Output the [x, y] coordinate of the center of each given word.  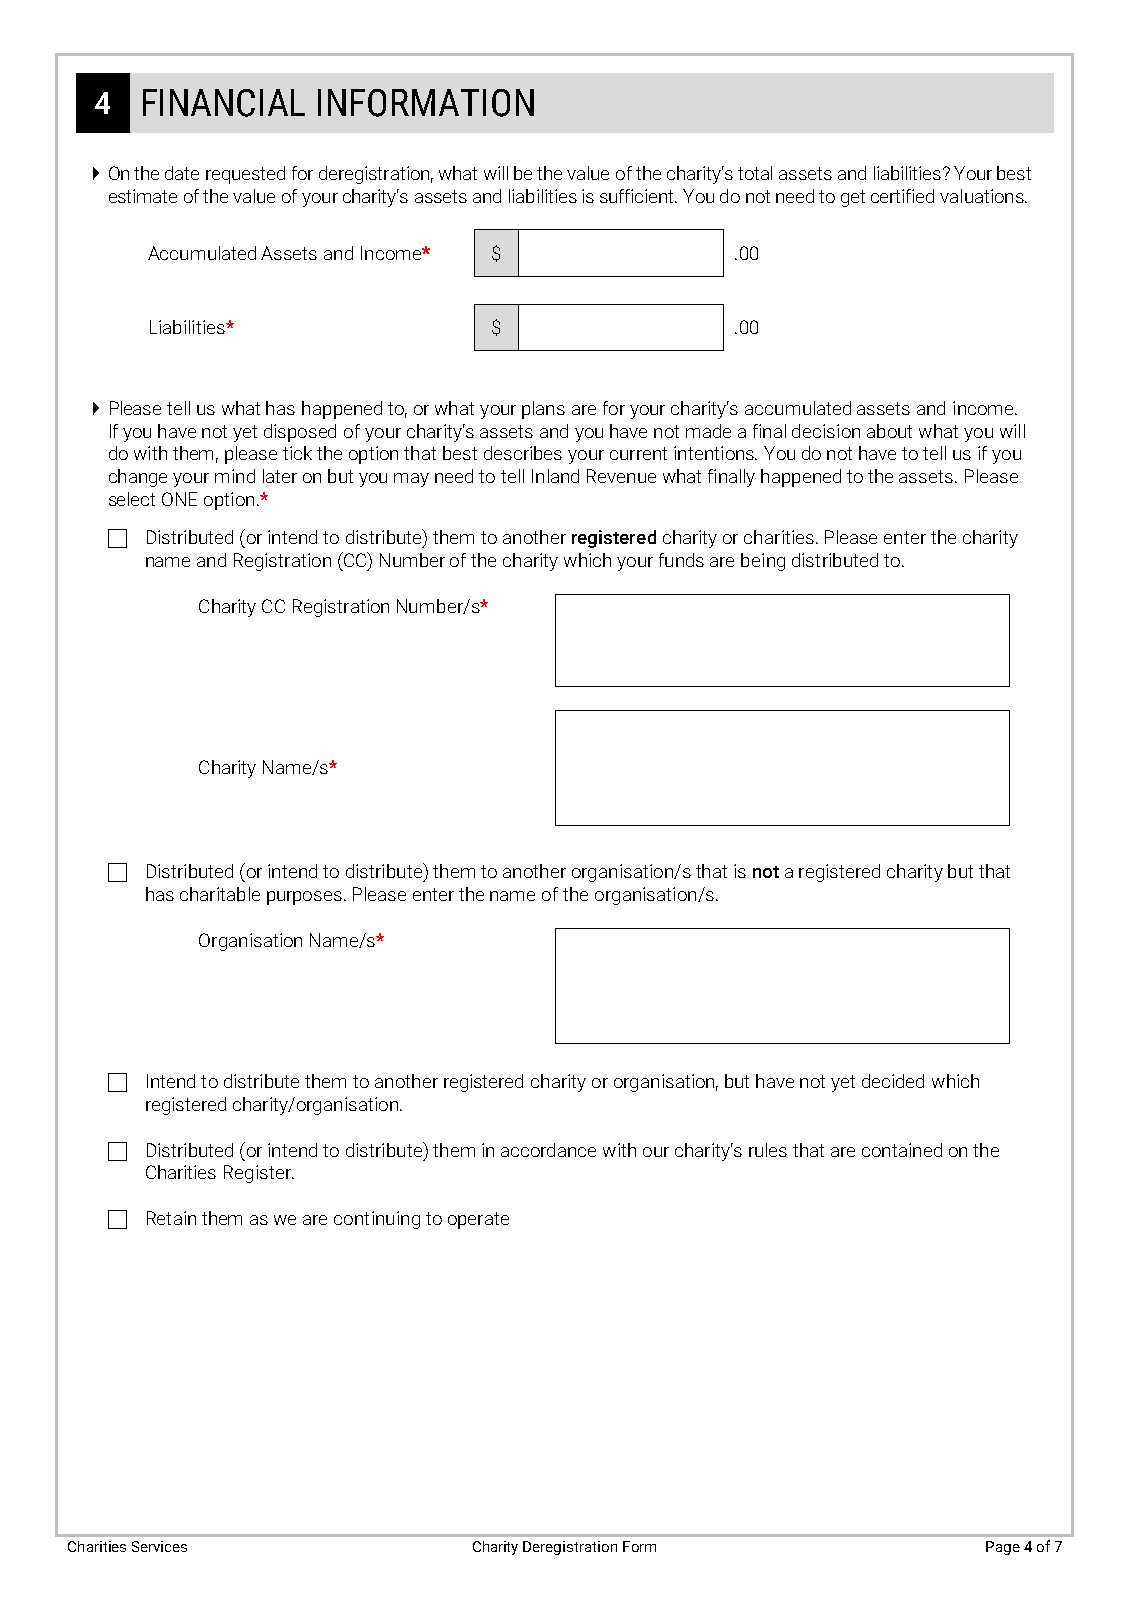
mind [235, 476]
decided [893, 1081]
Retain [171, 1218]
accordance [548, 1150]
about [889, 431]
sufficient [638, 196]
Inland [555, 476]
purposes [304, 898]
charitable [220, 894]
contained [902, 1150]
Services [159, 1546]
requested [245, 175]
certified [902, 196]
